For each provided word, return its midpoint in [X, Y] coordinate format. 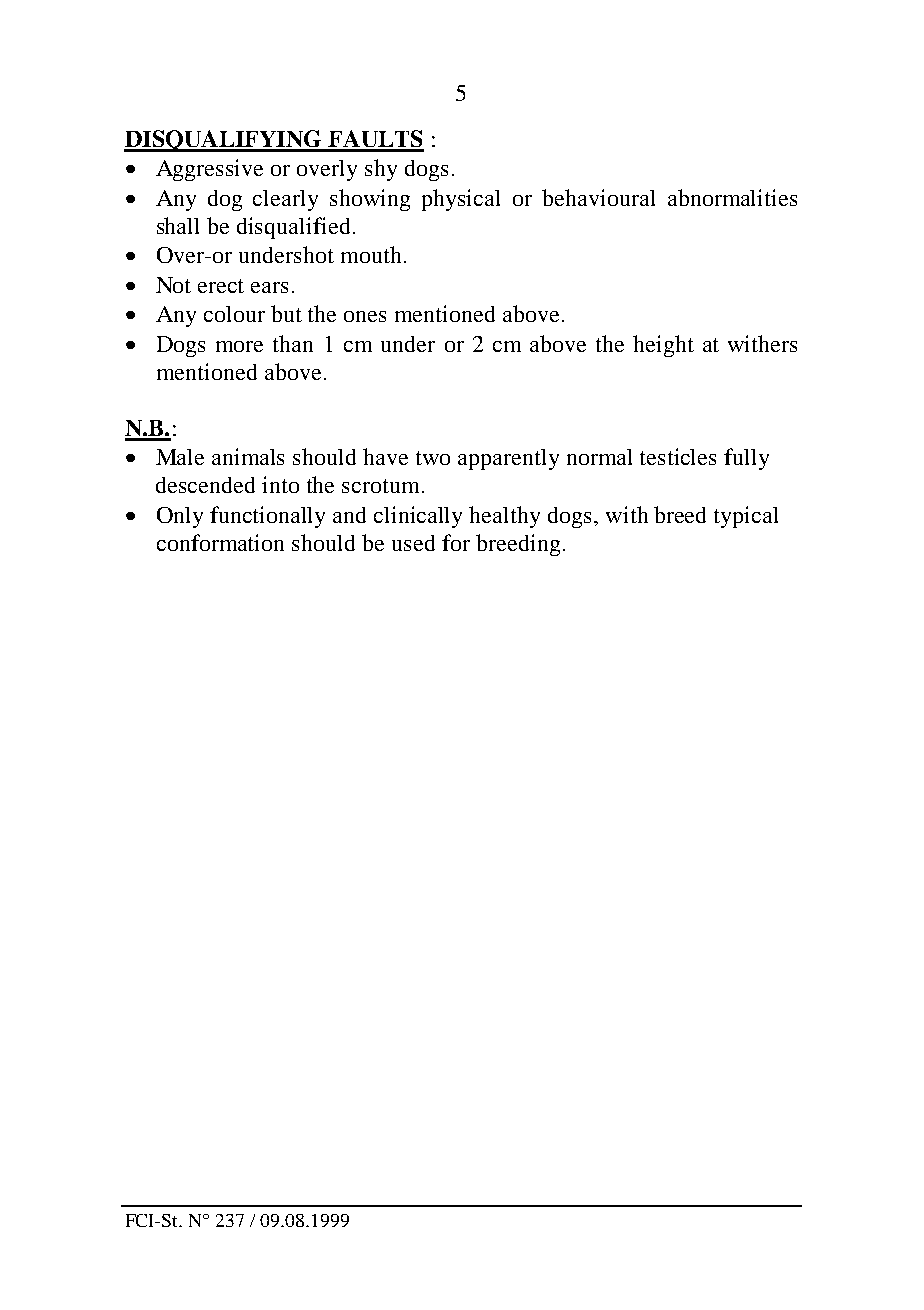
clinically [418, 517]
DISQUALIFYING [224, 141]
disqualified [293, 228]
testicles [678, 456]
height [663, 346]
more [239, 346]
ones [365, 316]
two [433, 458]
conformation [220, 542]
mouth [371, 254]
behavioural [598, 197]
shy [381, 170]
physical [461, 200]
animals [248, 456]
